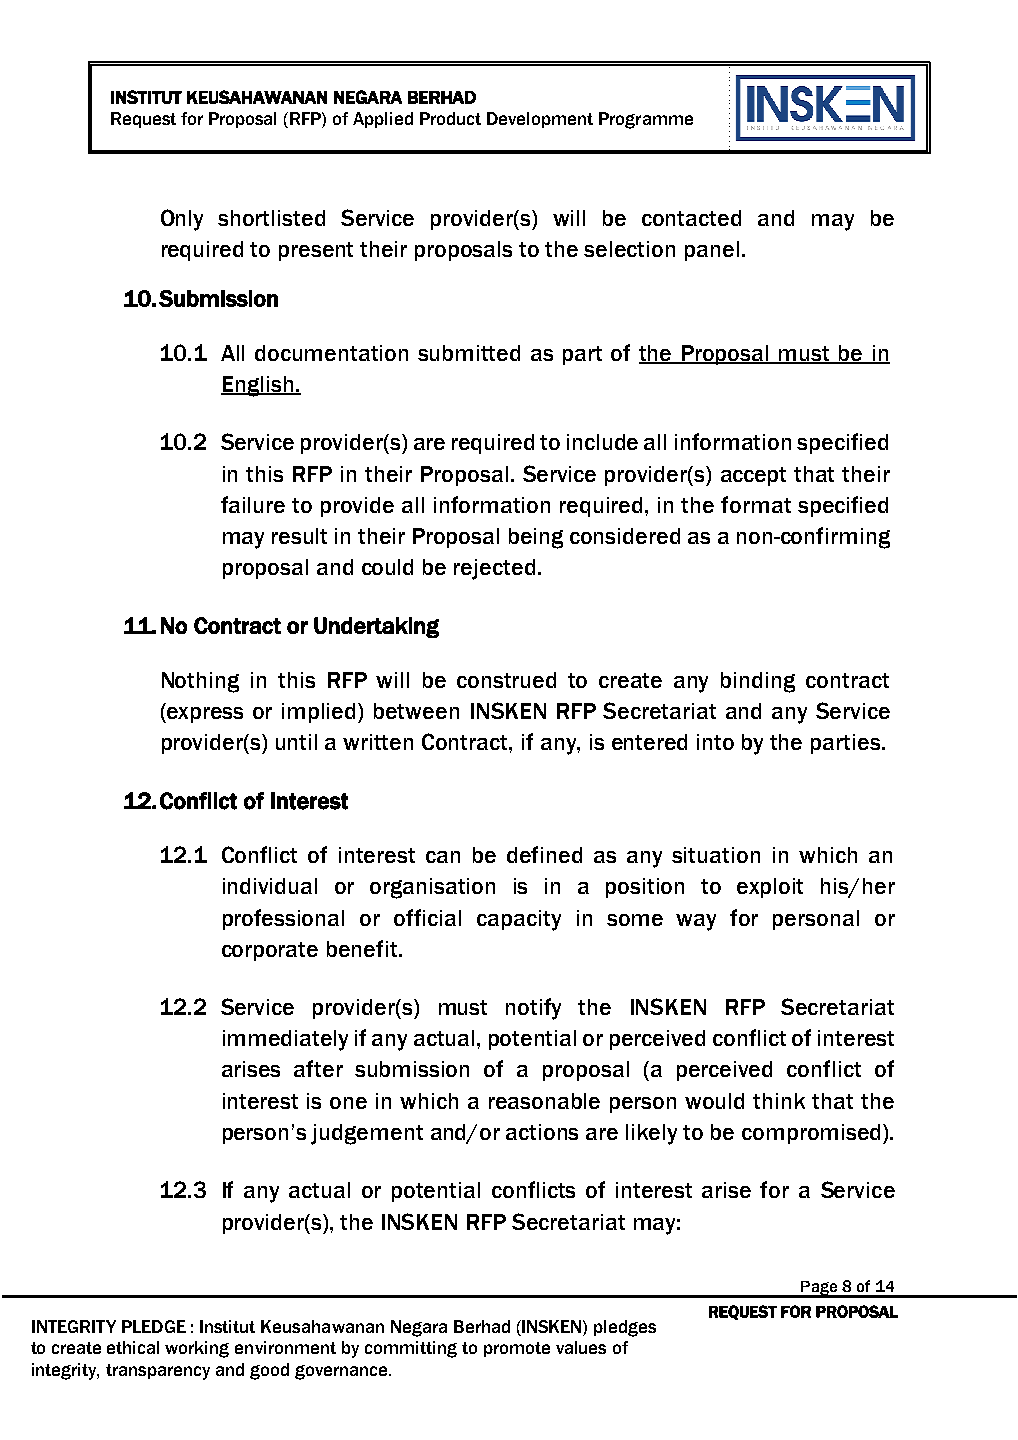  What do you see at coordinates (416, 711) in the image?
I see `between` at bounding box center [416, 711].
